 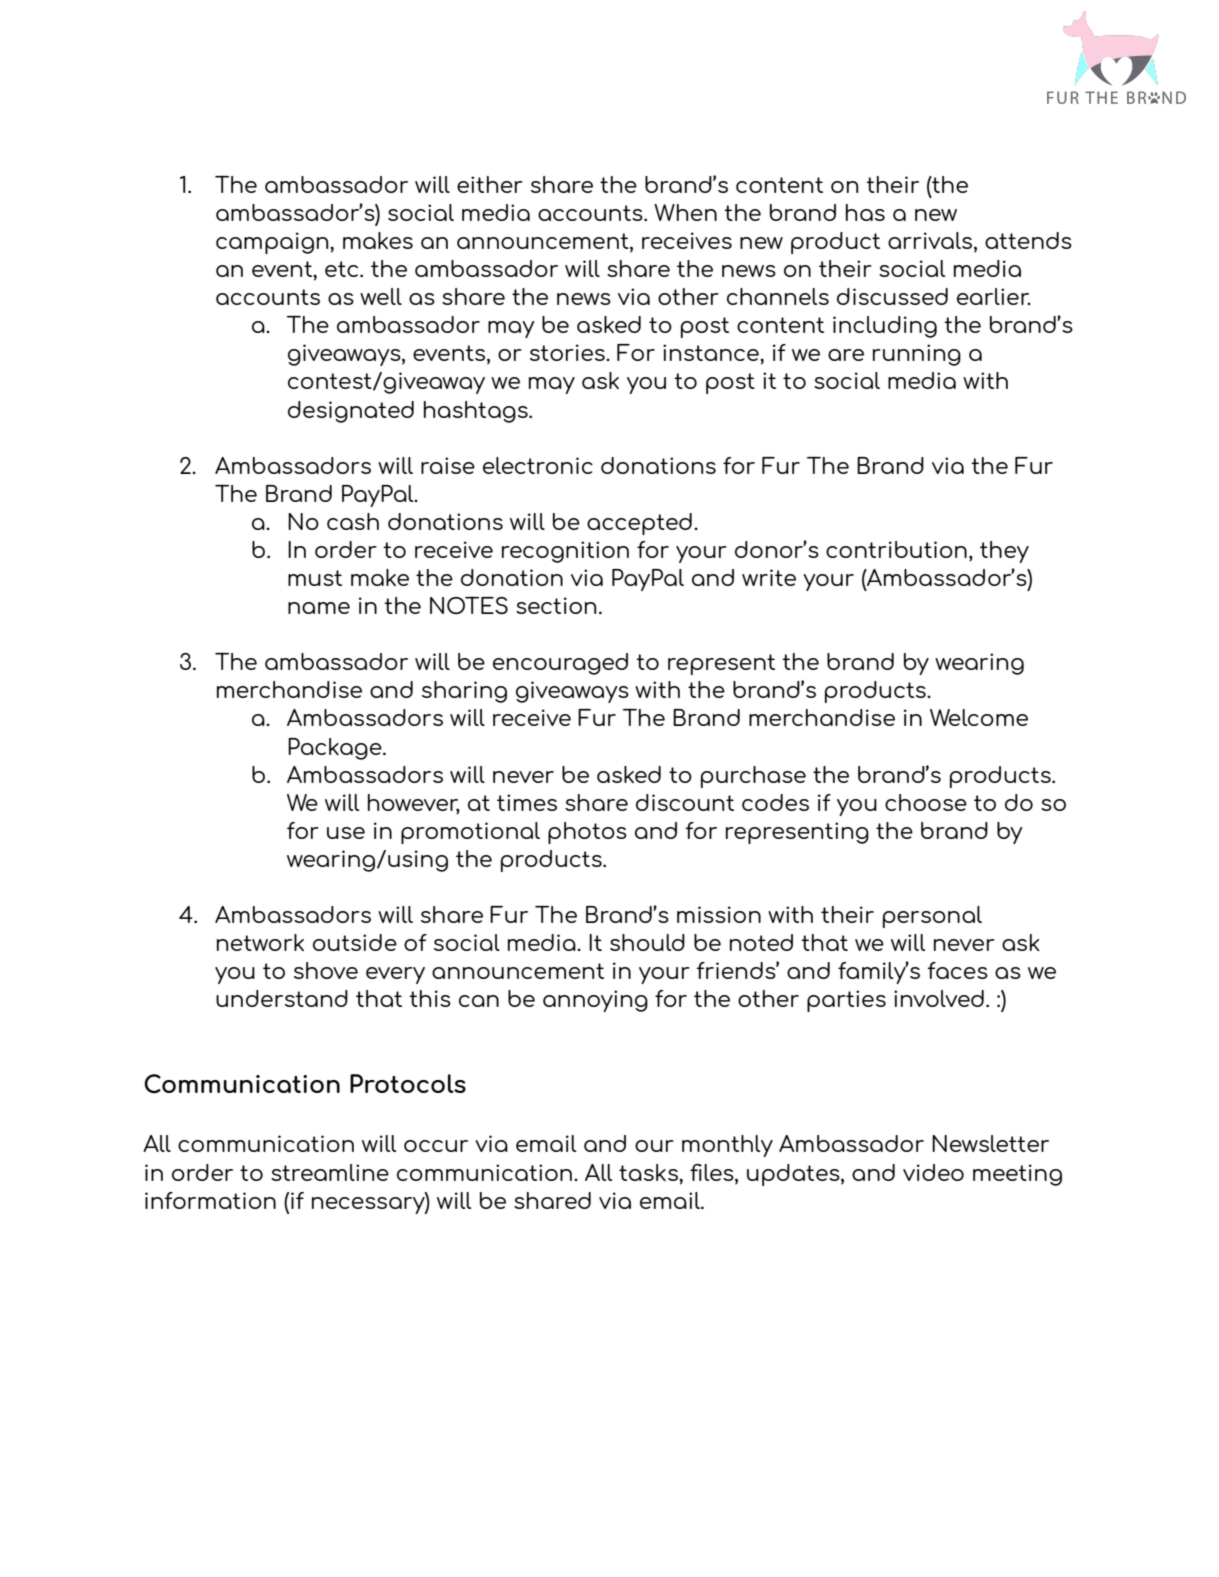 I want to click on streamline, so click(x=330, y=1172).
